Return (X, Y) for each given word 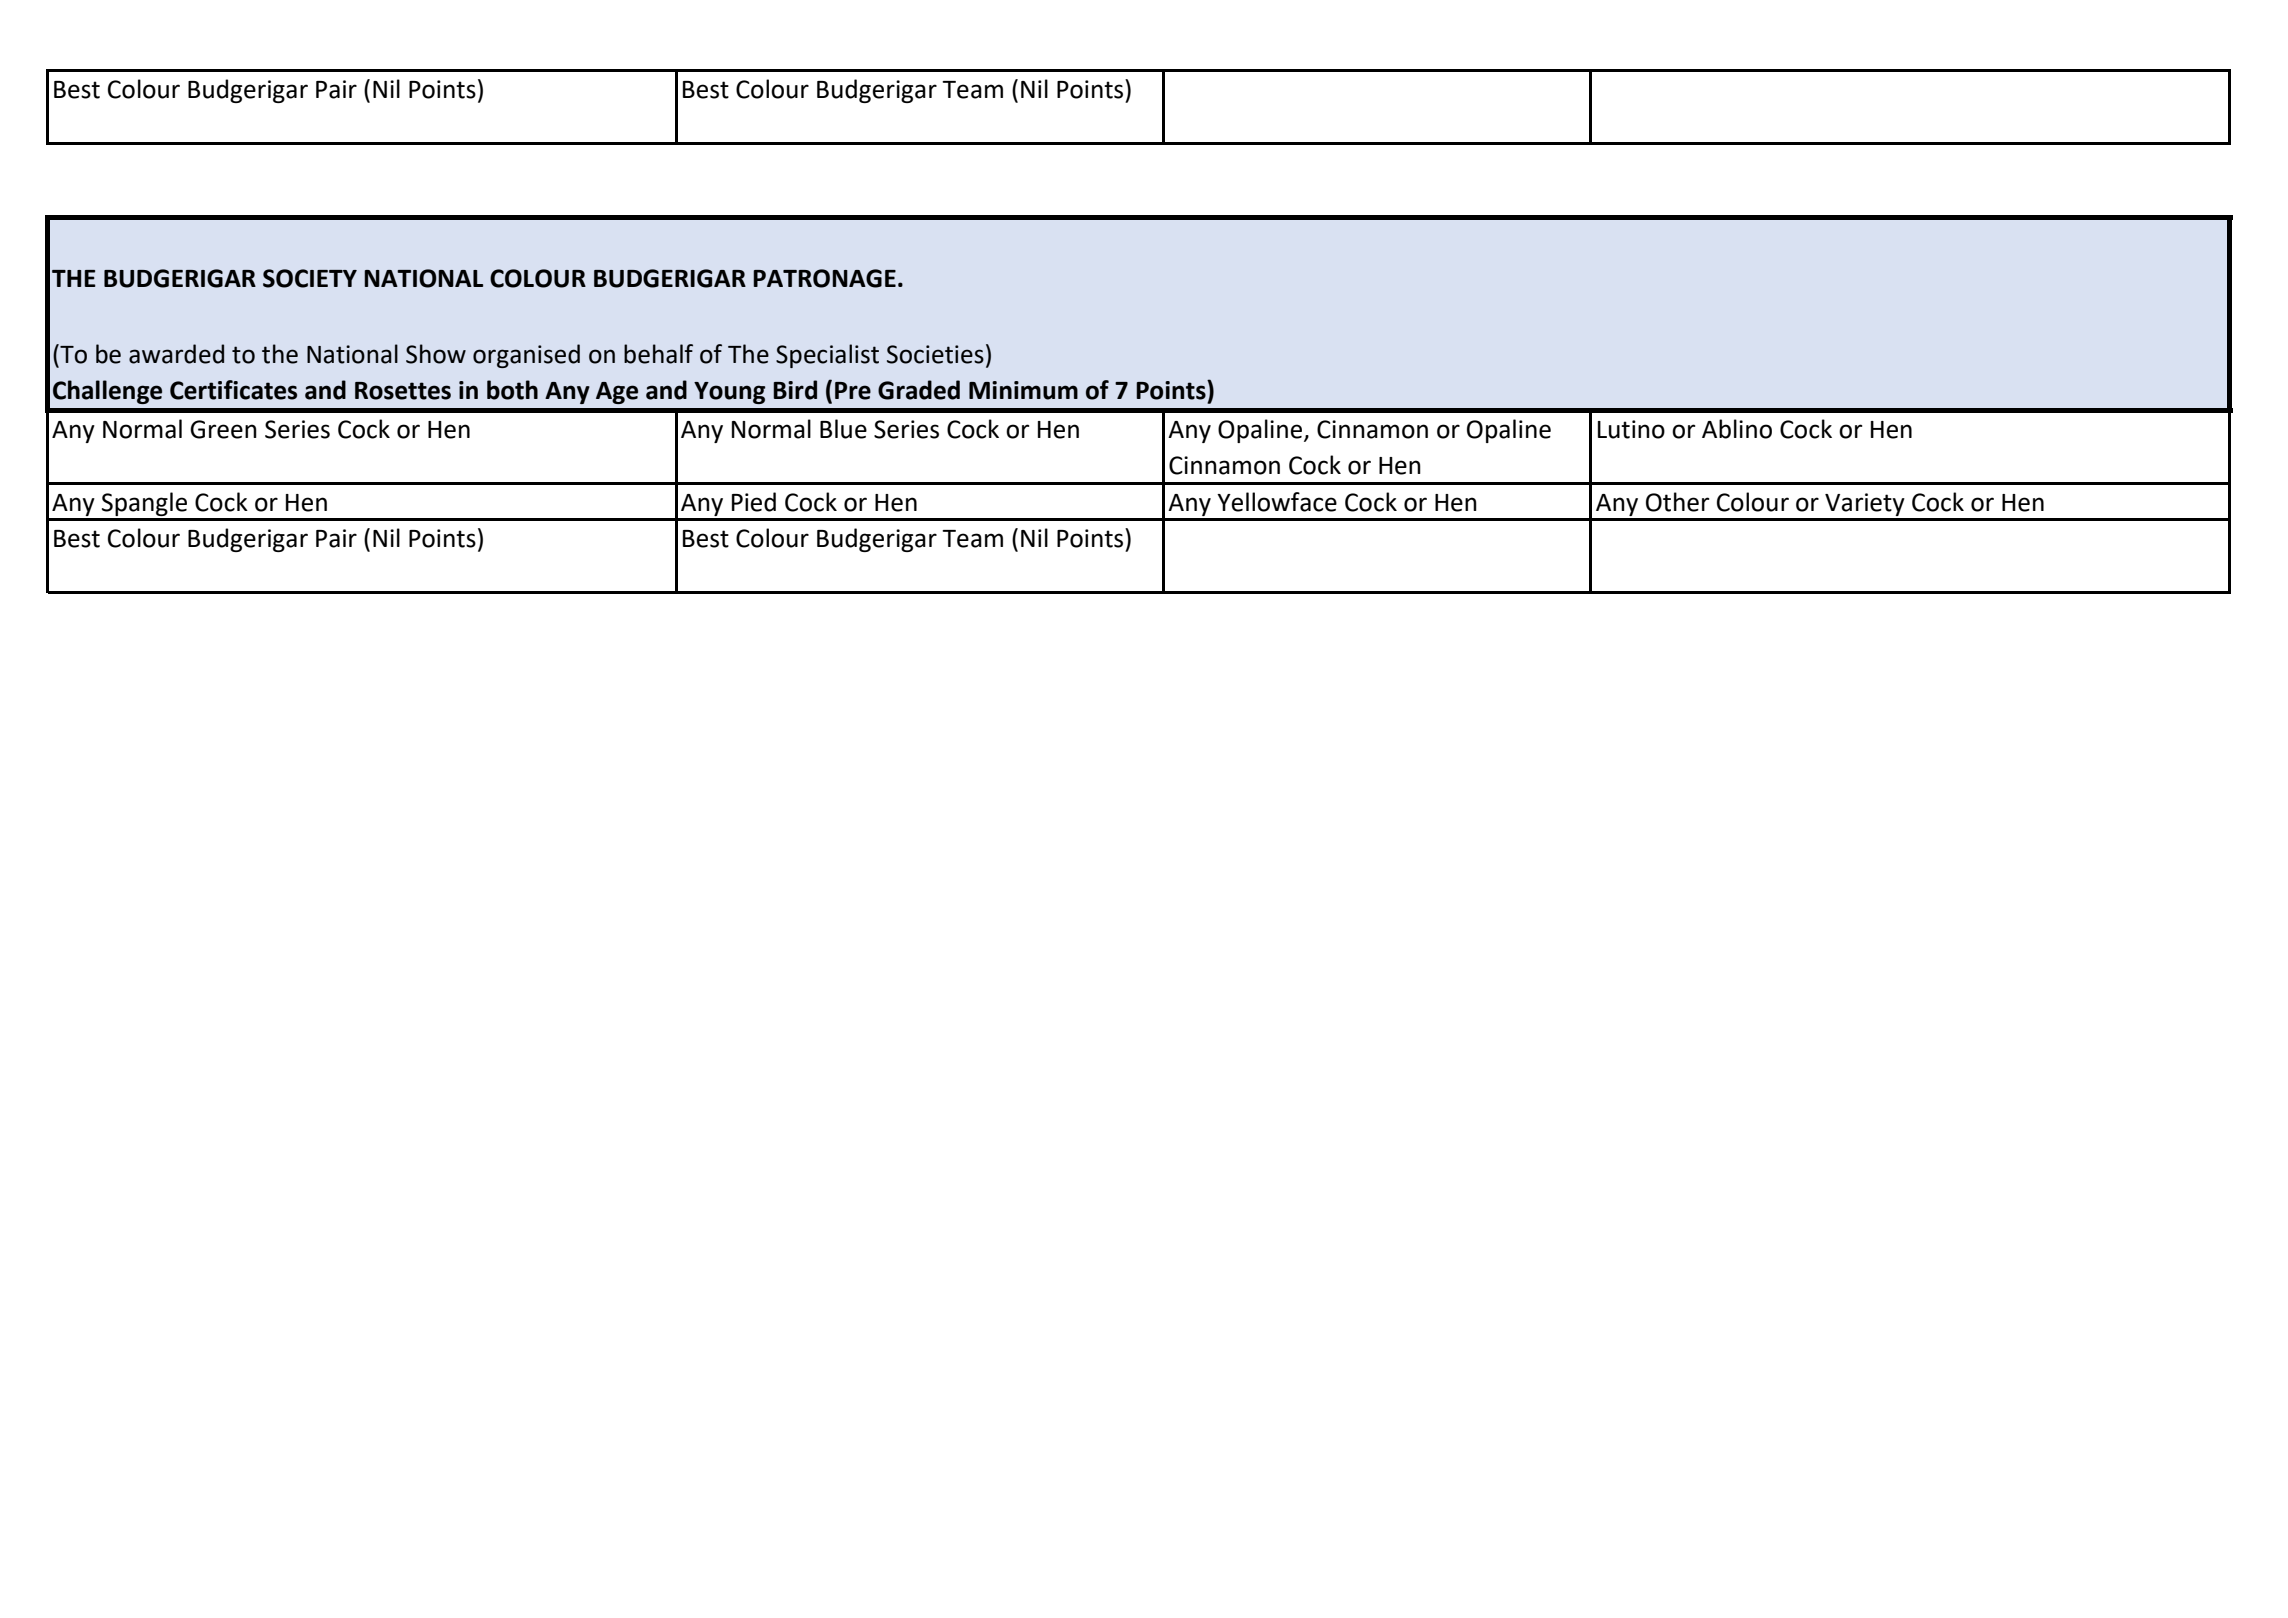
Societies (935, 354)
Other (1677, 502)
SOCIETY (310, 278)
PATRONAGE (824, 278)
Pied (754, 502)
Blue (843, 429)
